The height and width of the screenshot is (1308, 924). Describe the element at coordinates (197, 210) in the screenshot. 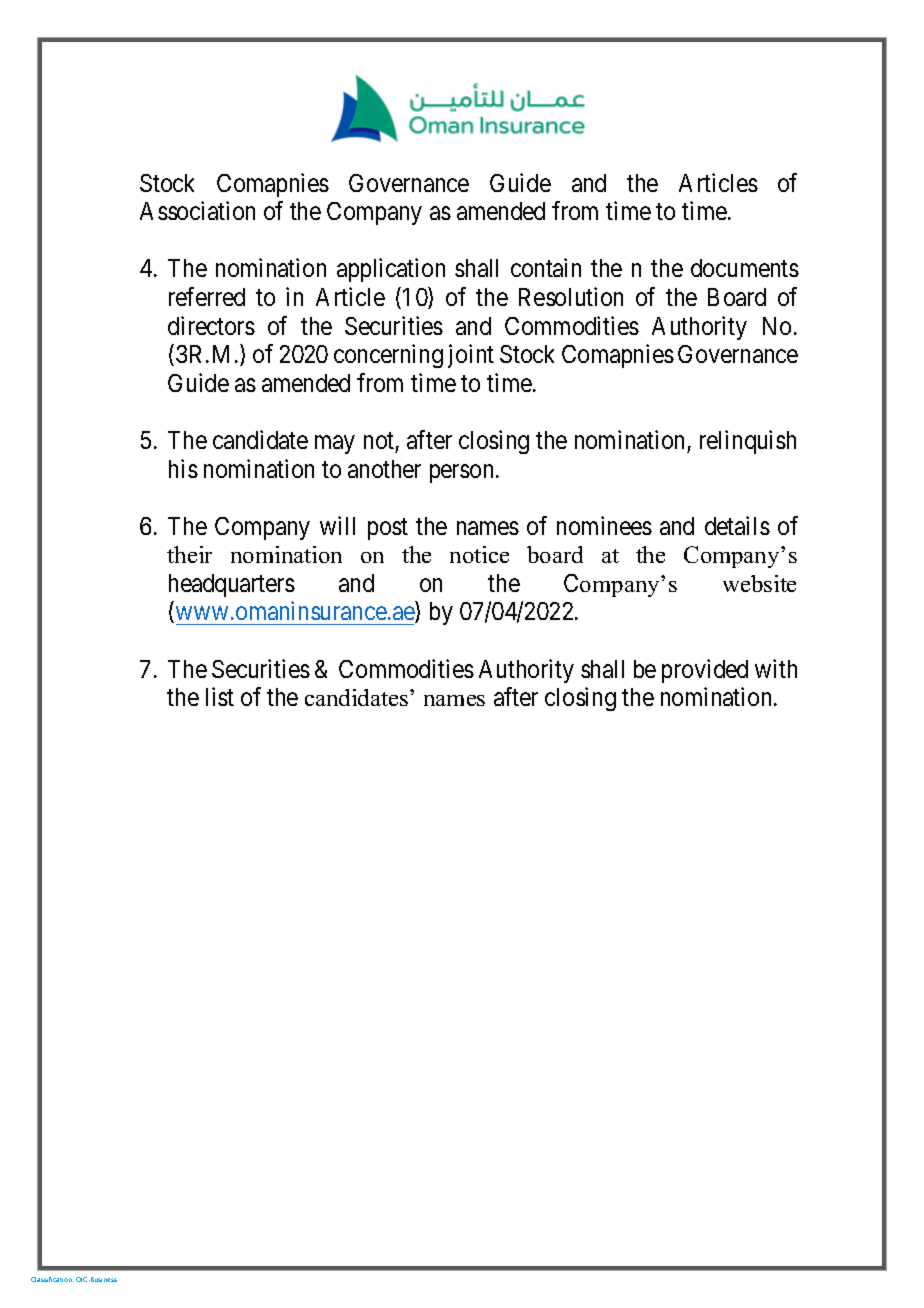

I see `Association` at that location.
